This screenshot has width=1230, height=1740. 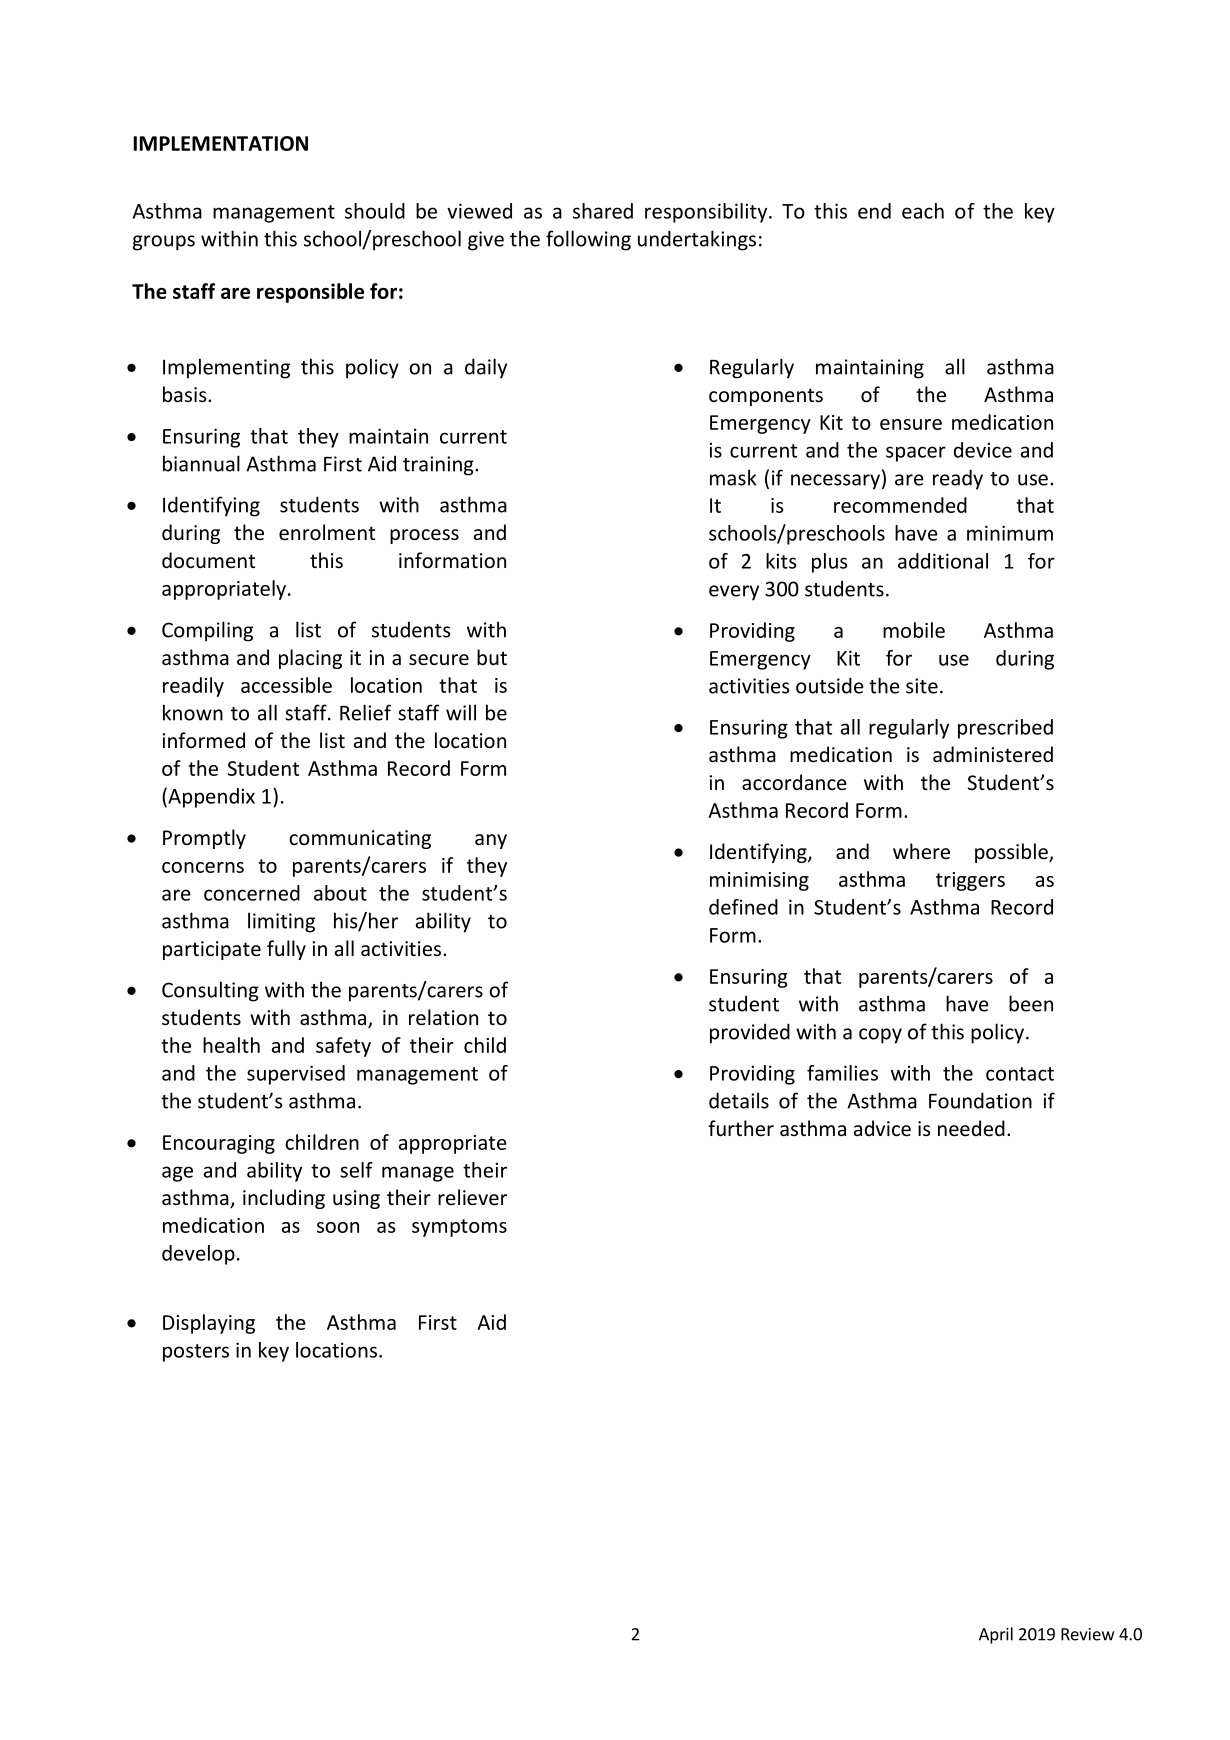 I want to click on Encouraging, so click(x=219, y=1144).
